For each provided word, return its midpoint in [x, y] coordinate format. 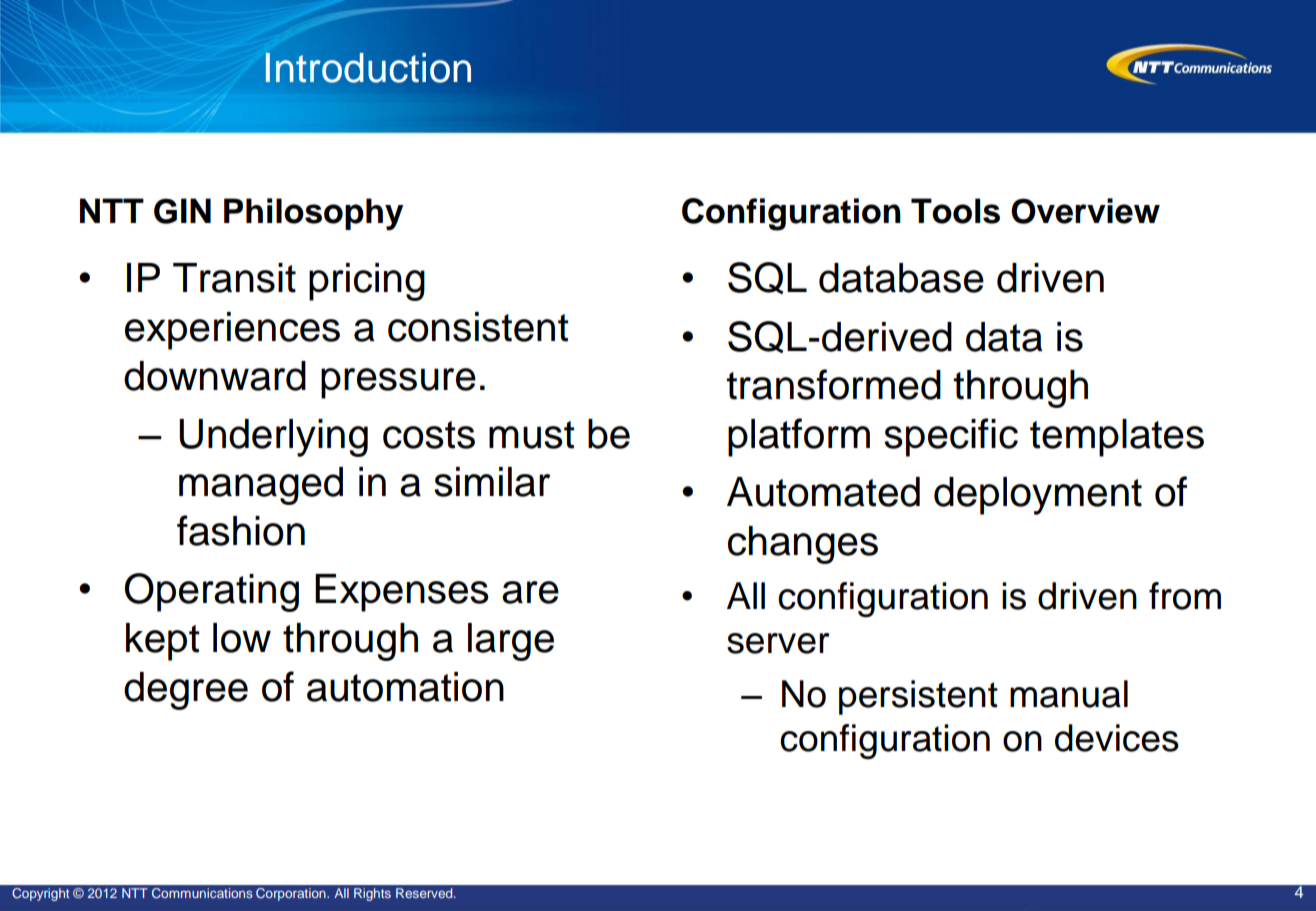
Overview [1085, 211]
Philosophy [313, 214]
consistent [478, 327]
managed [261, 486]
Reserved [425, 893]
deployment [1038, 496]
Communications [202, 893]
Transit [234, 278]
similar [492, 482]
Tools [955, 211]
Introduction [368, 68]
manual [1069, 694]
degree [186, 691]
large [511, 642]
